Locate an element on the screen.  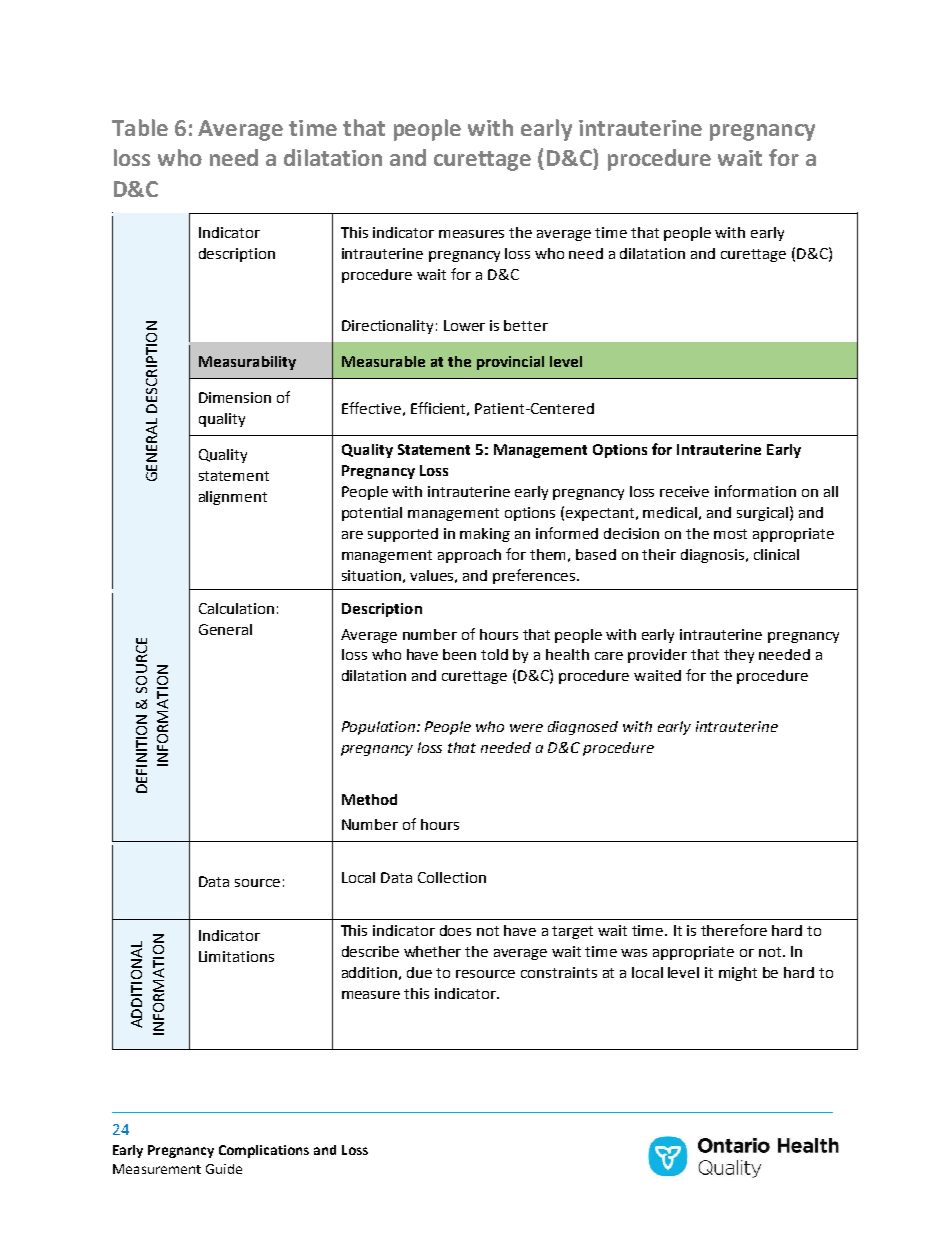
Lower is located at coordinates (464, 325).
